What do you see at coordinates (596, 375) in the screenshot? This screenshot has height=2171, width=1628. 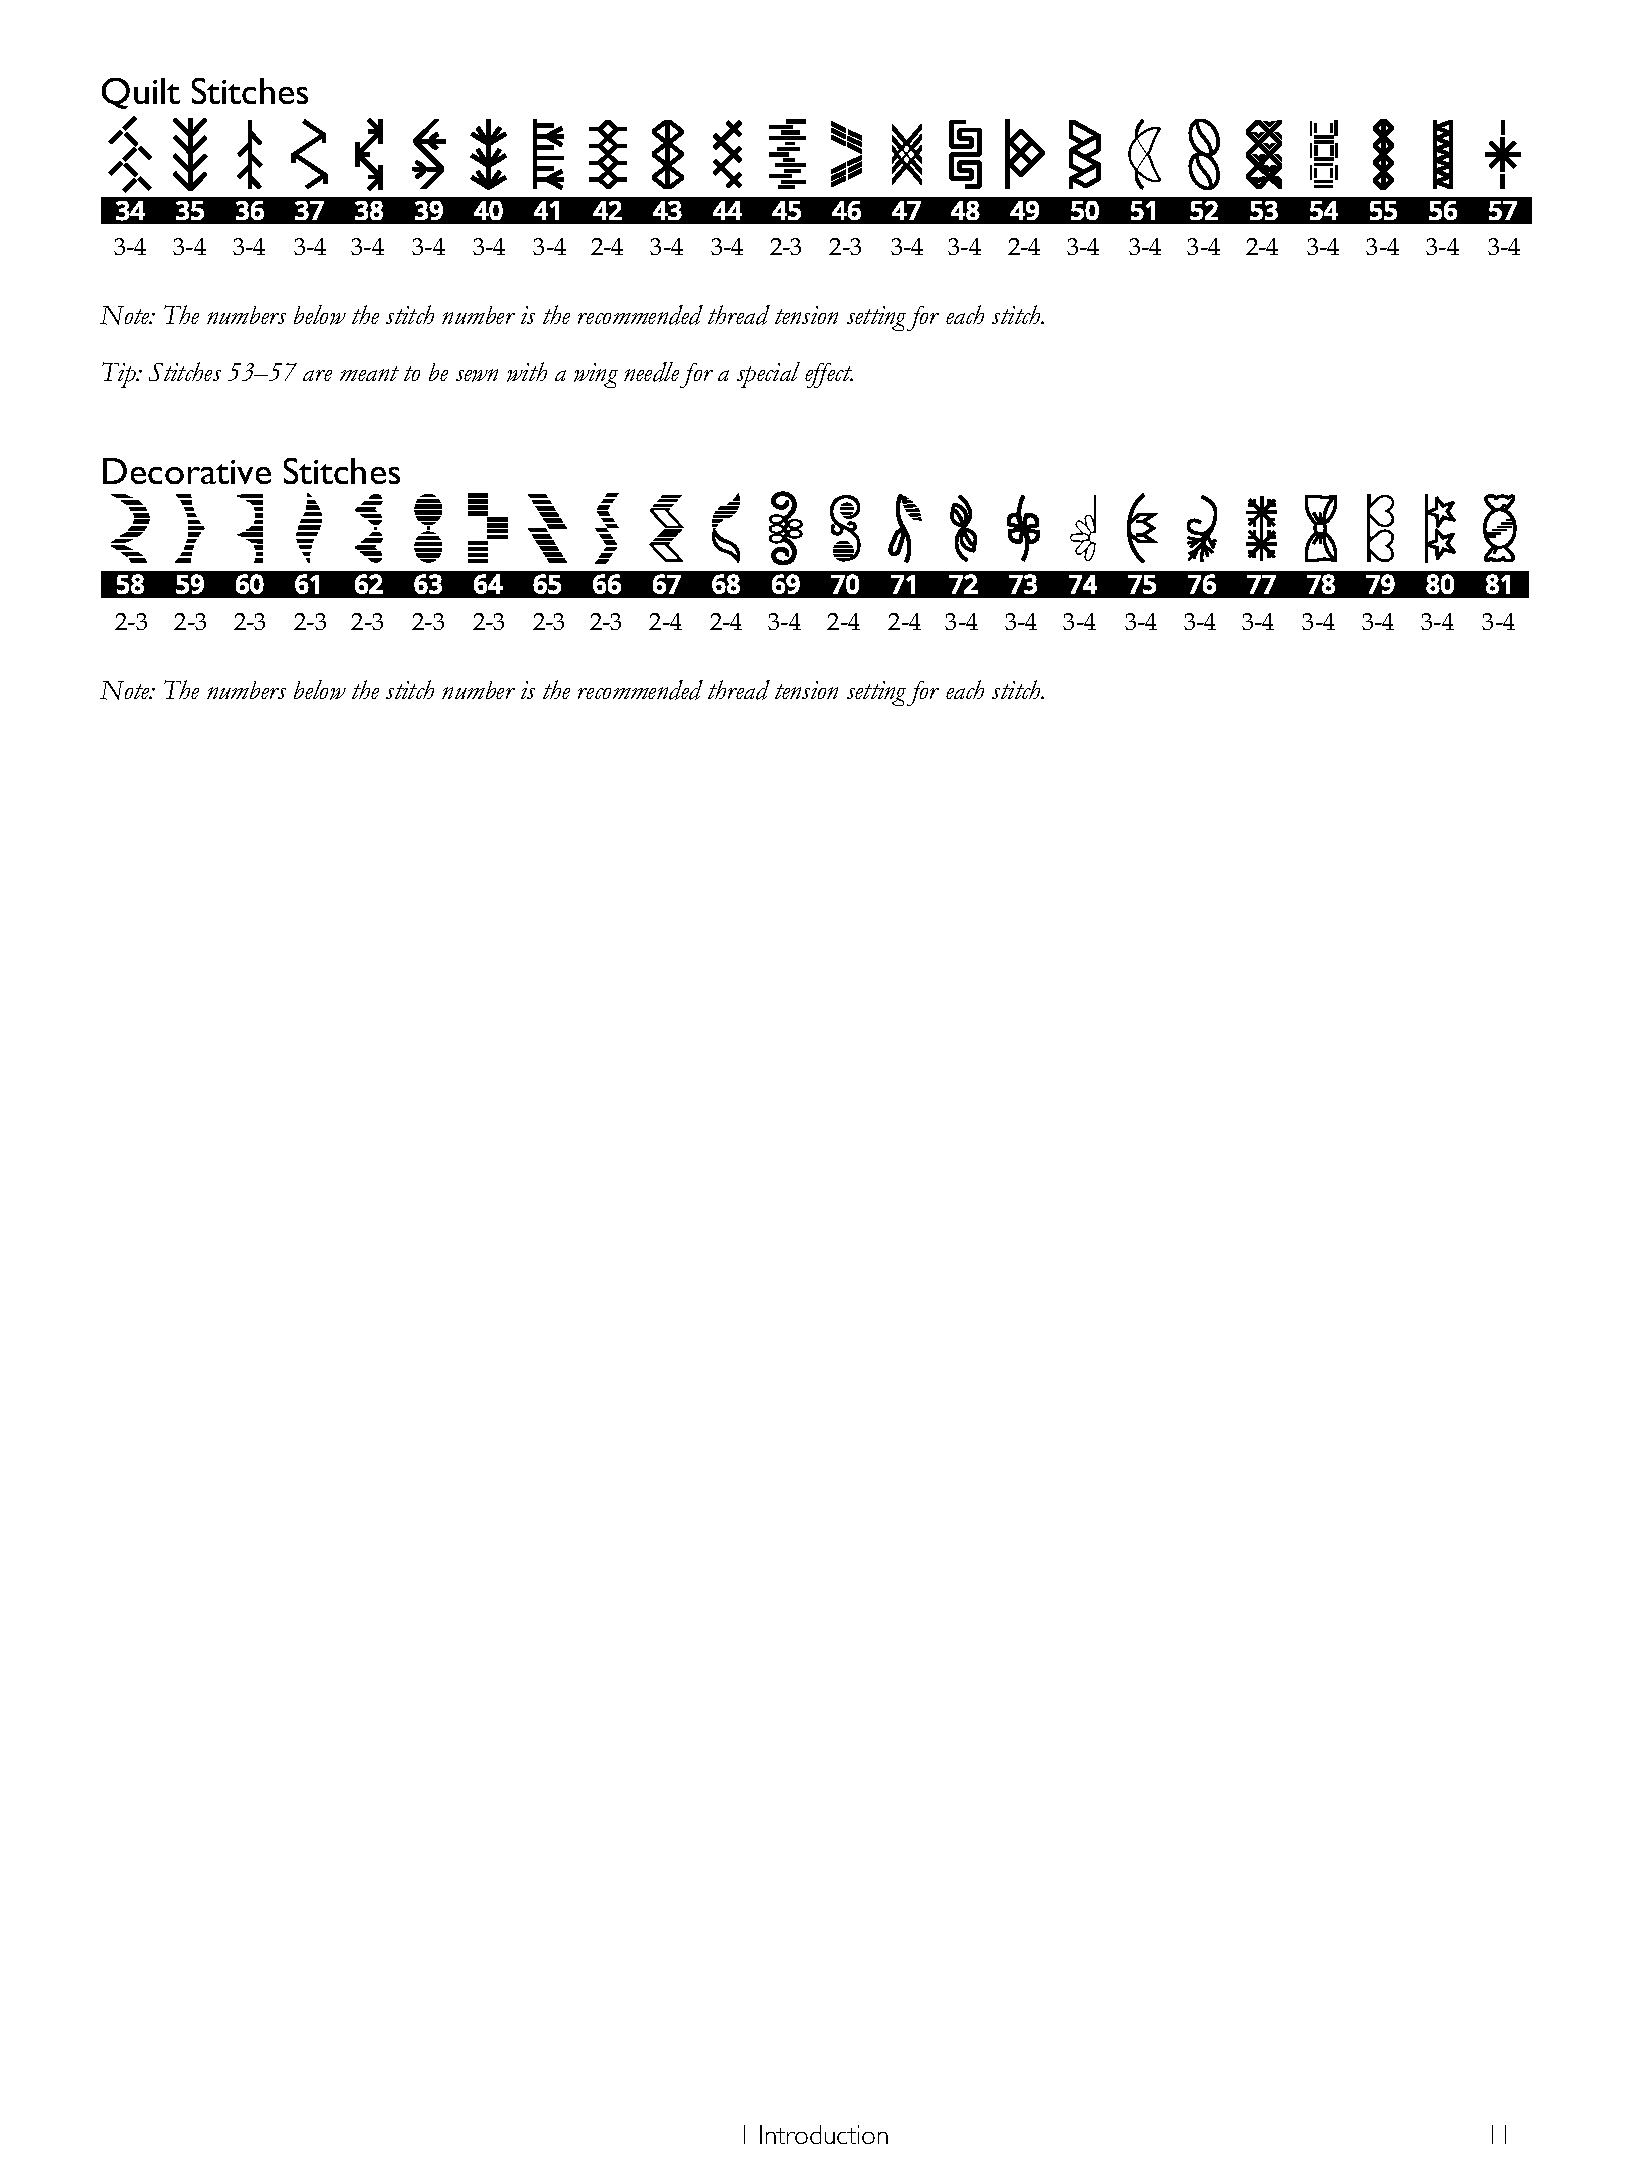 I see `wing` at bounding box center [596, 375].
